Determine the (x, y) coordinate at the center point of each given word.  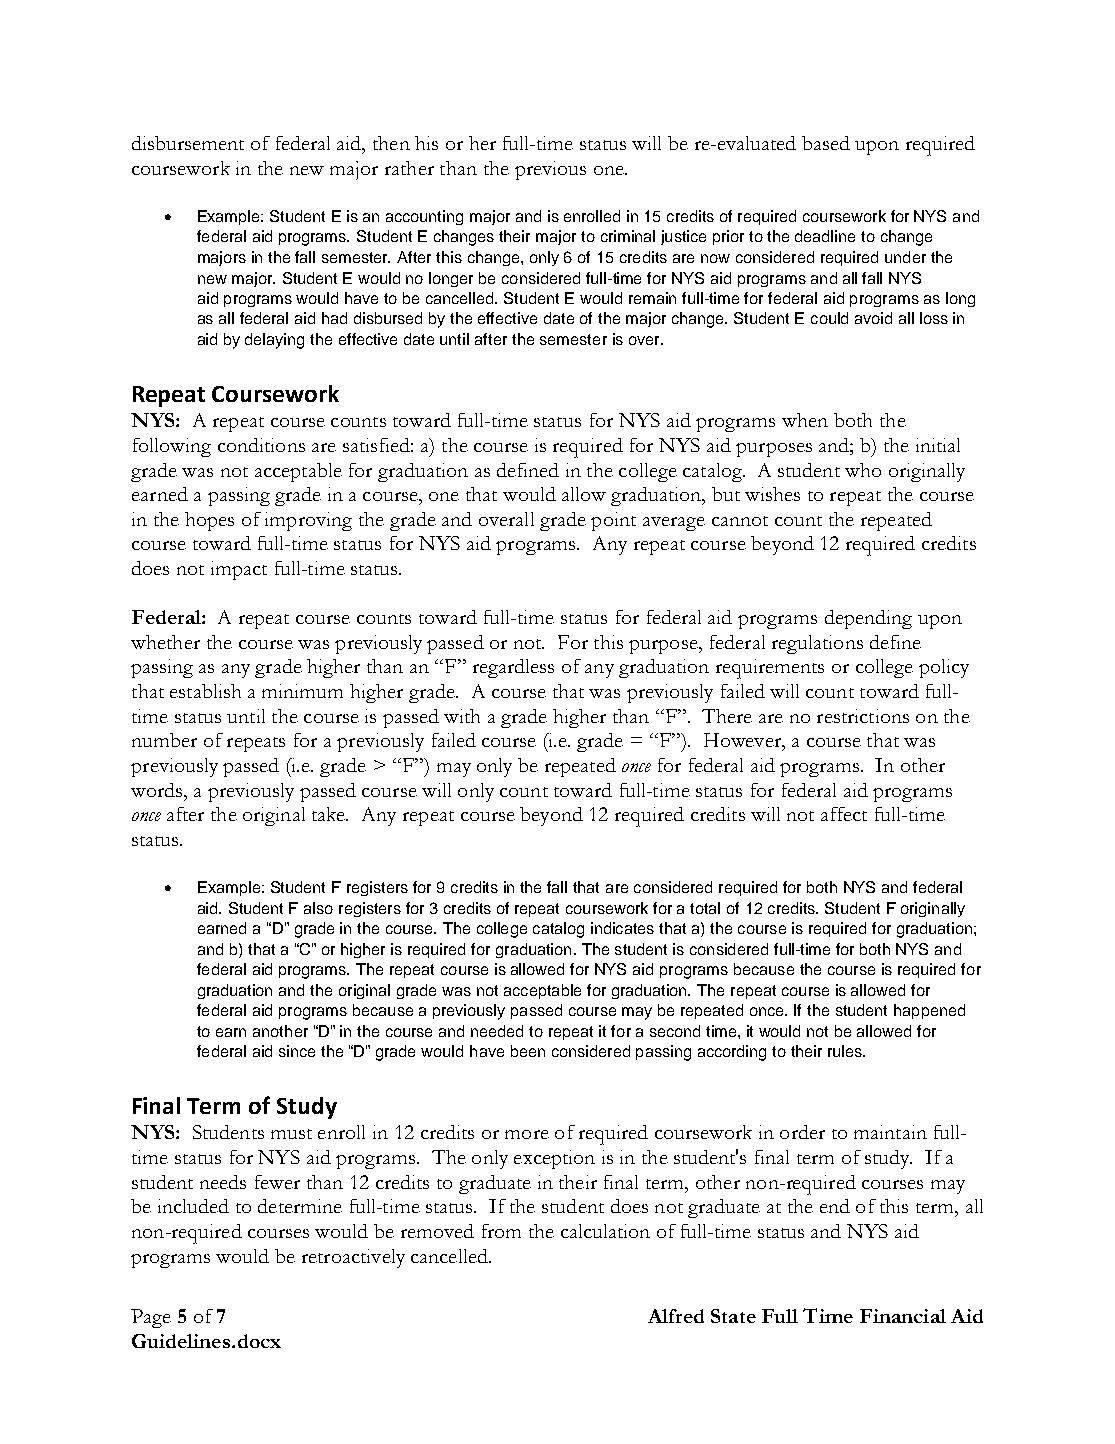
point (613, 521)
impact (239, 570)
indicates (622, 928)
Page (151, 1318)
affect (844, 814)
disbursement (188, 143)
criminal (628, 236)
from (501, 1231)
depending (868, 619)
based (826, 143)
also (318, 908)
